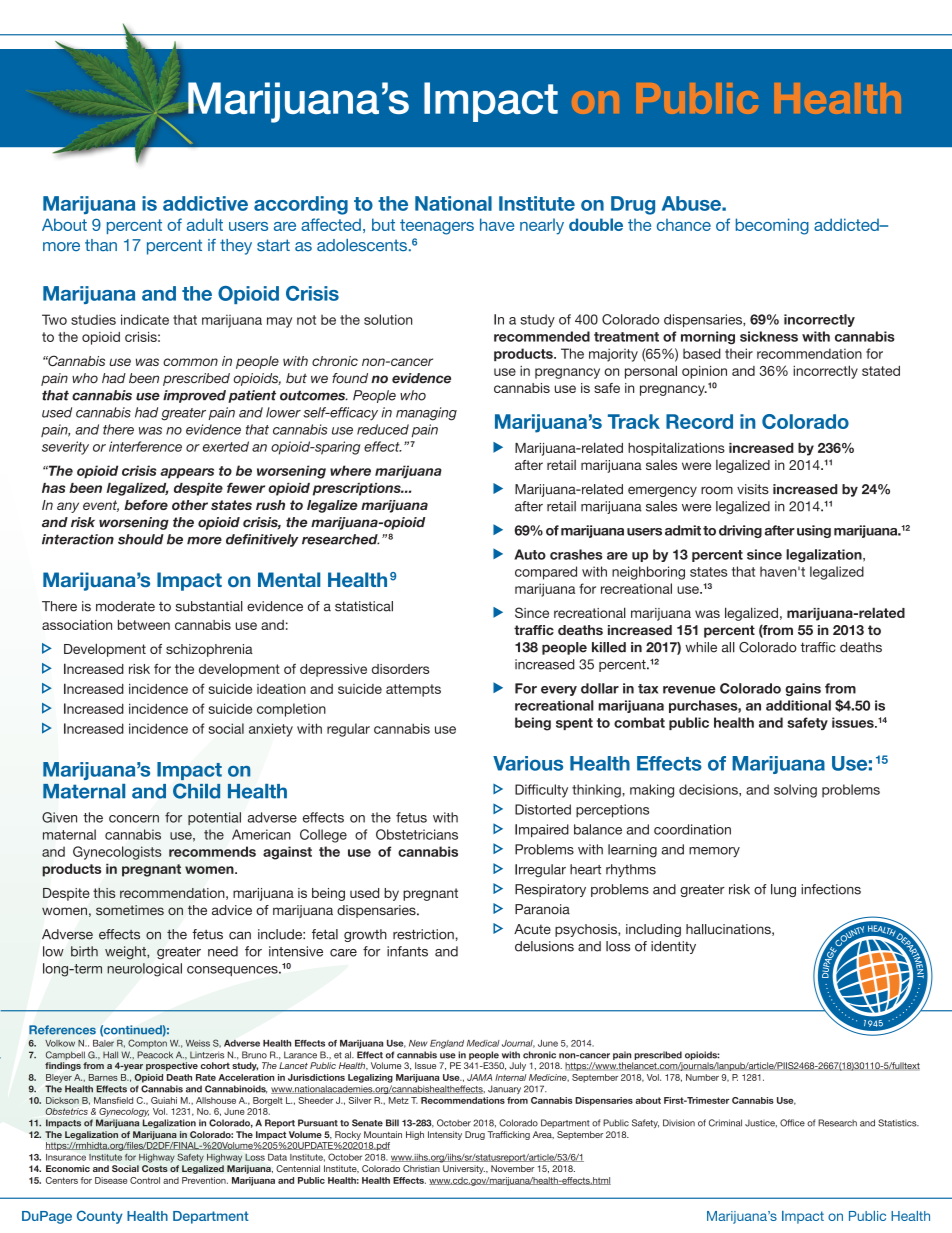  I want to click on teenagers, so click(437, 227).
